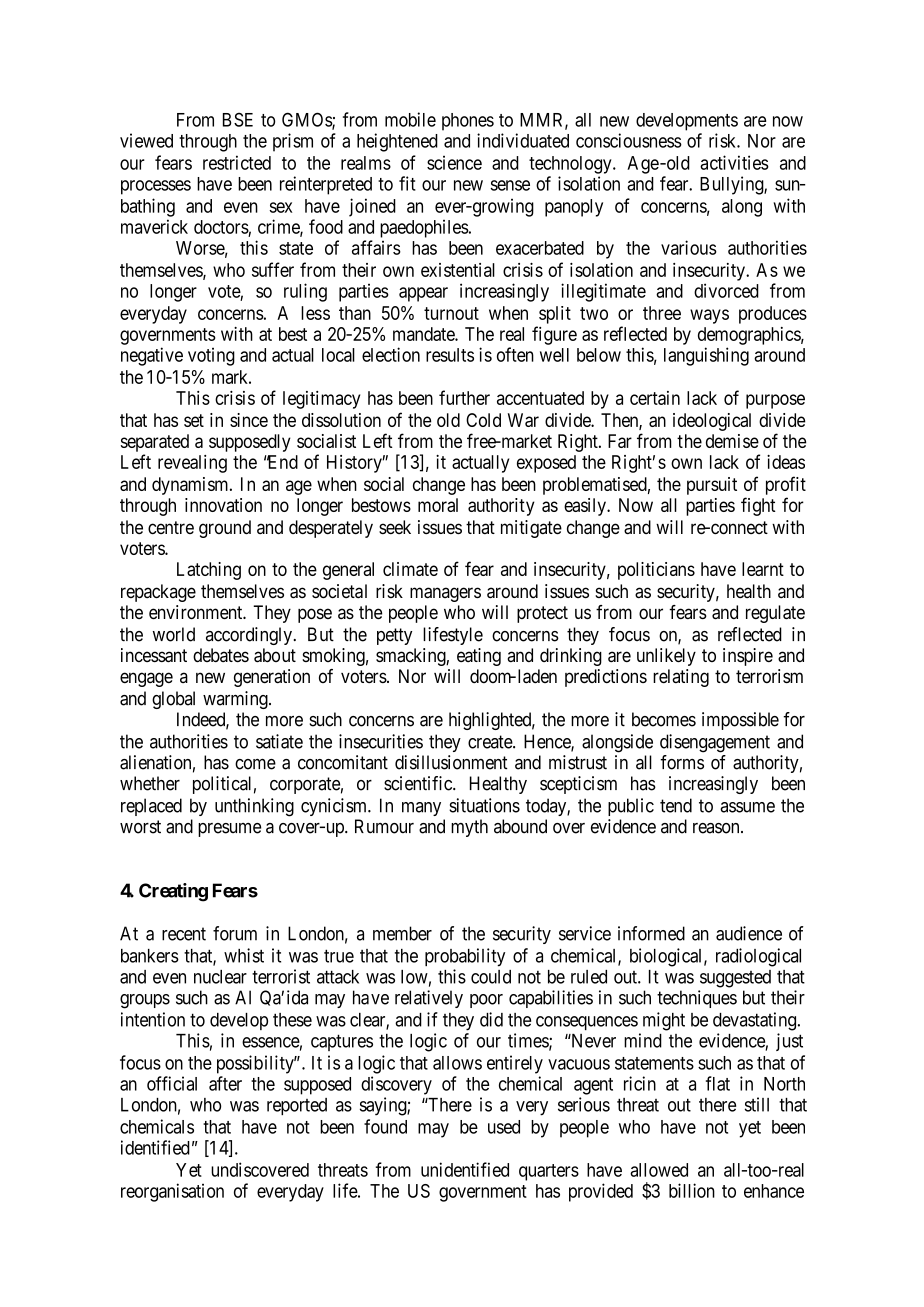  I want to click on billion, so click(692, 1190).
